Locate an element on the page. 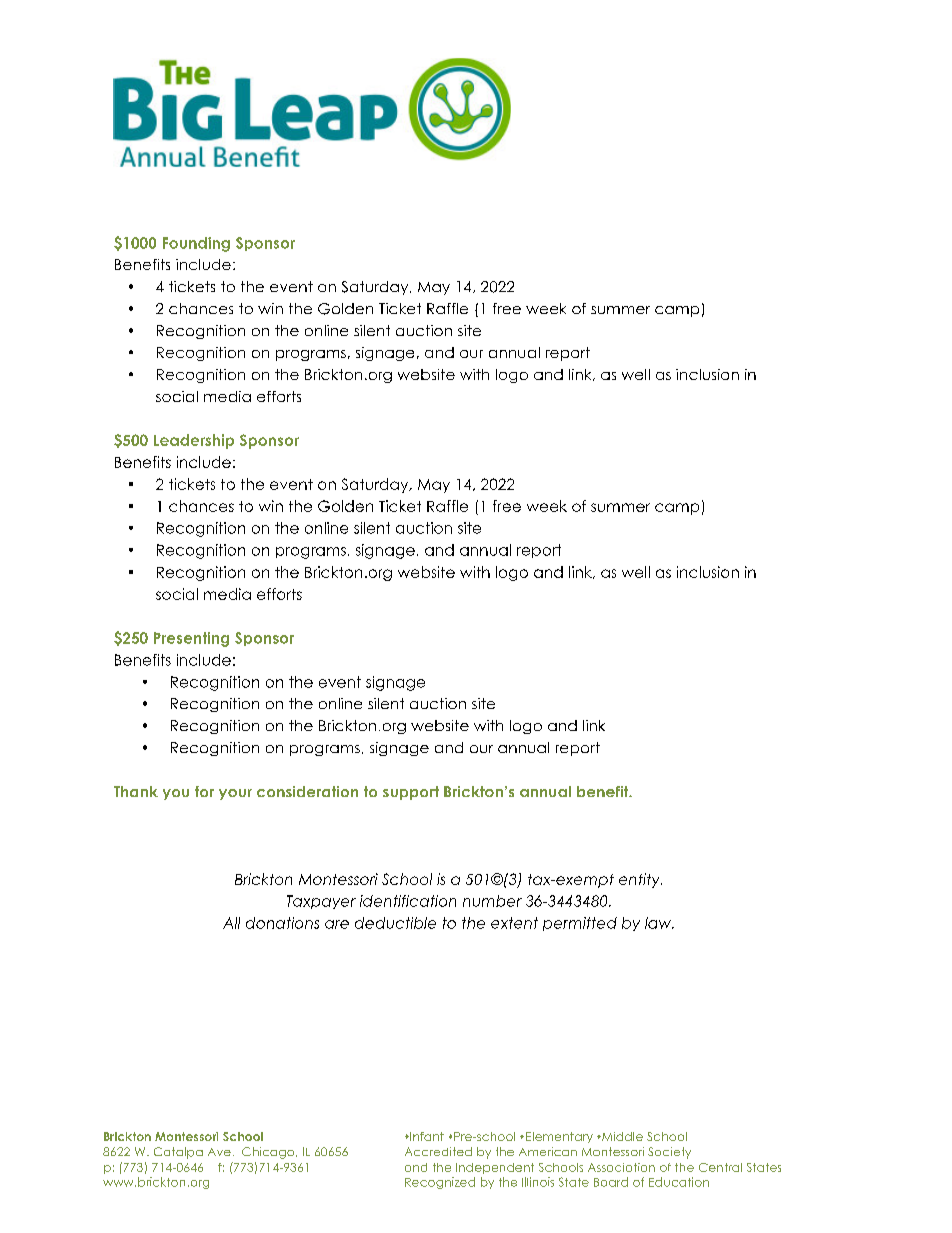 The width and height of the image is (952, 1233). Ave is located at coordinates (219, 1152).
